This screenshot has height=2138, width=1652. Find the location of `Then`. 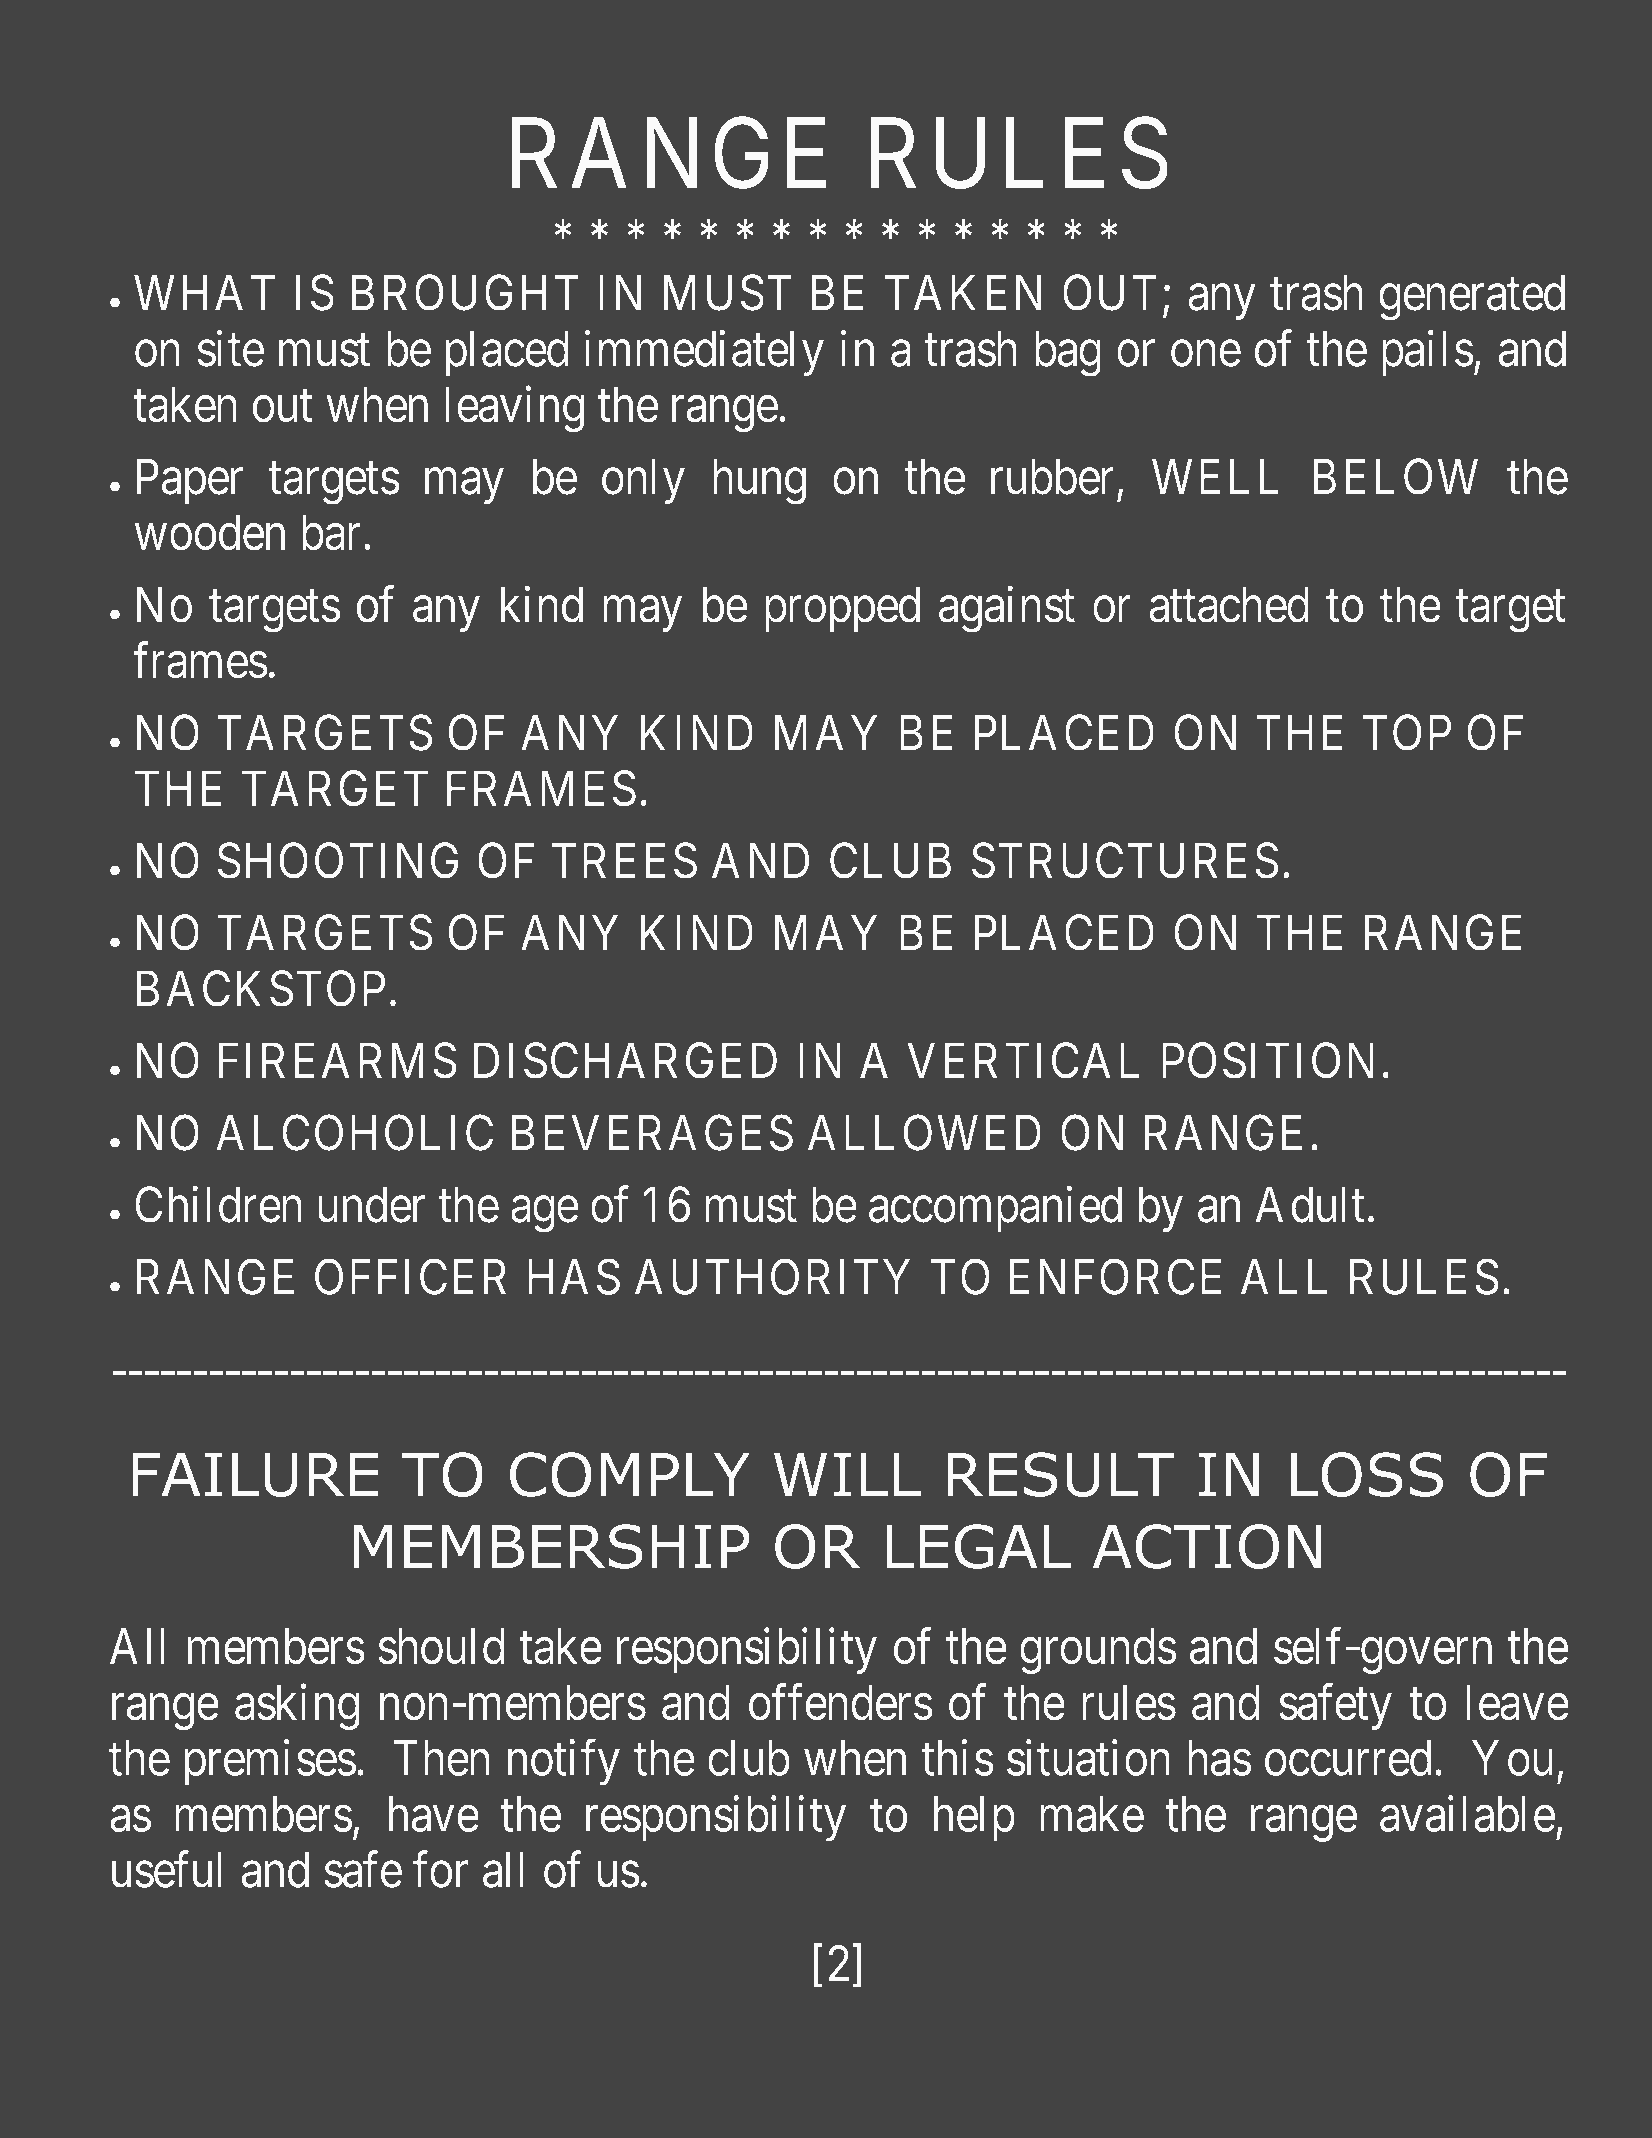

Then is located at coordinates (441, 1758).
